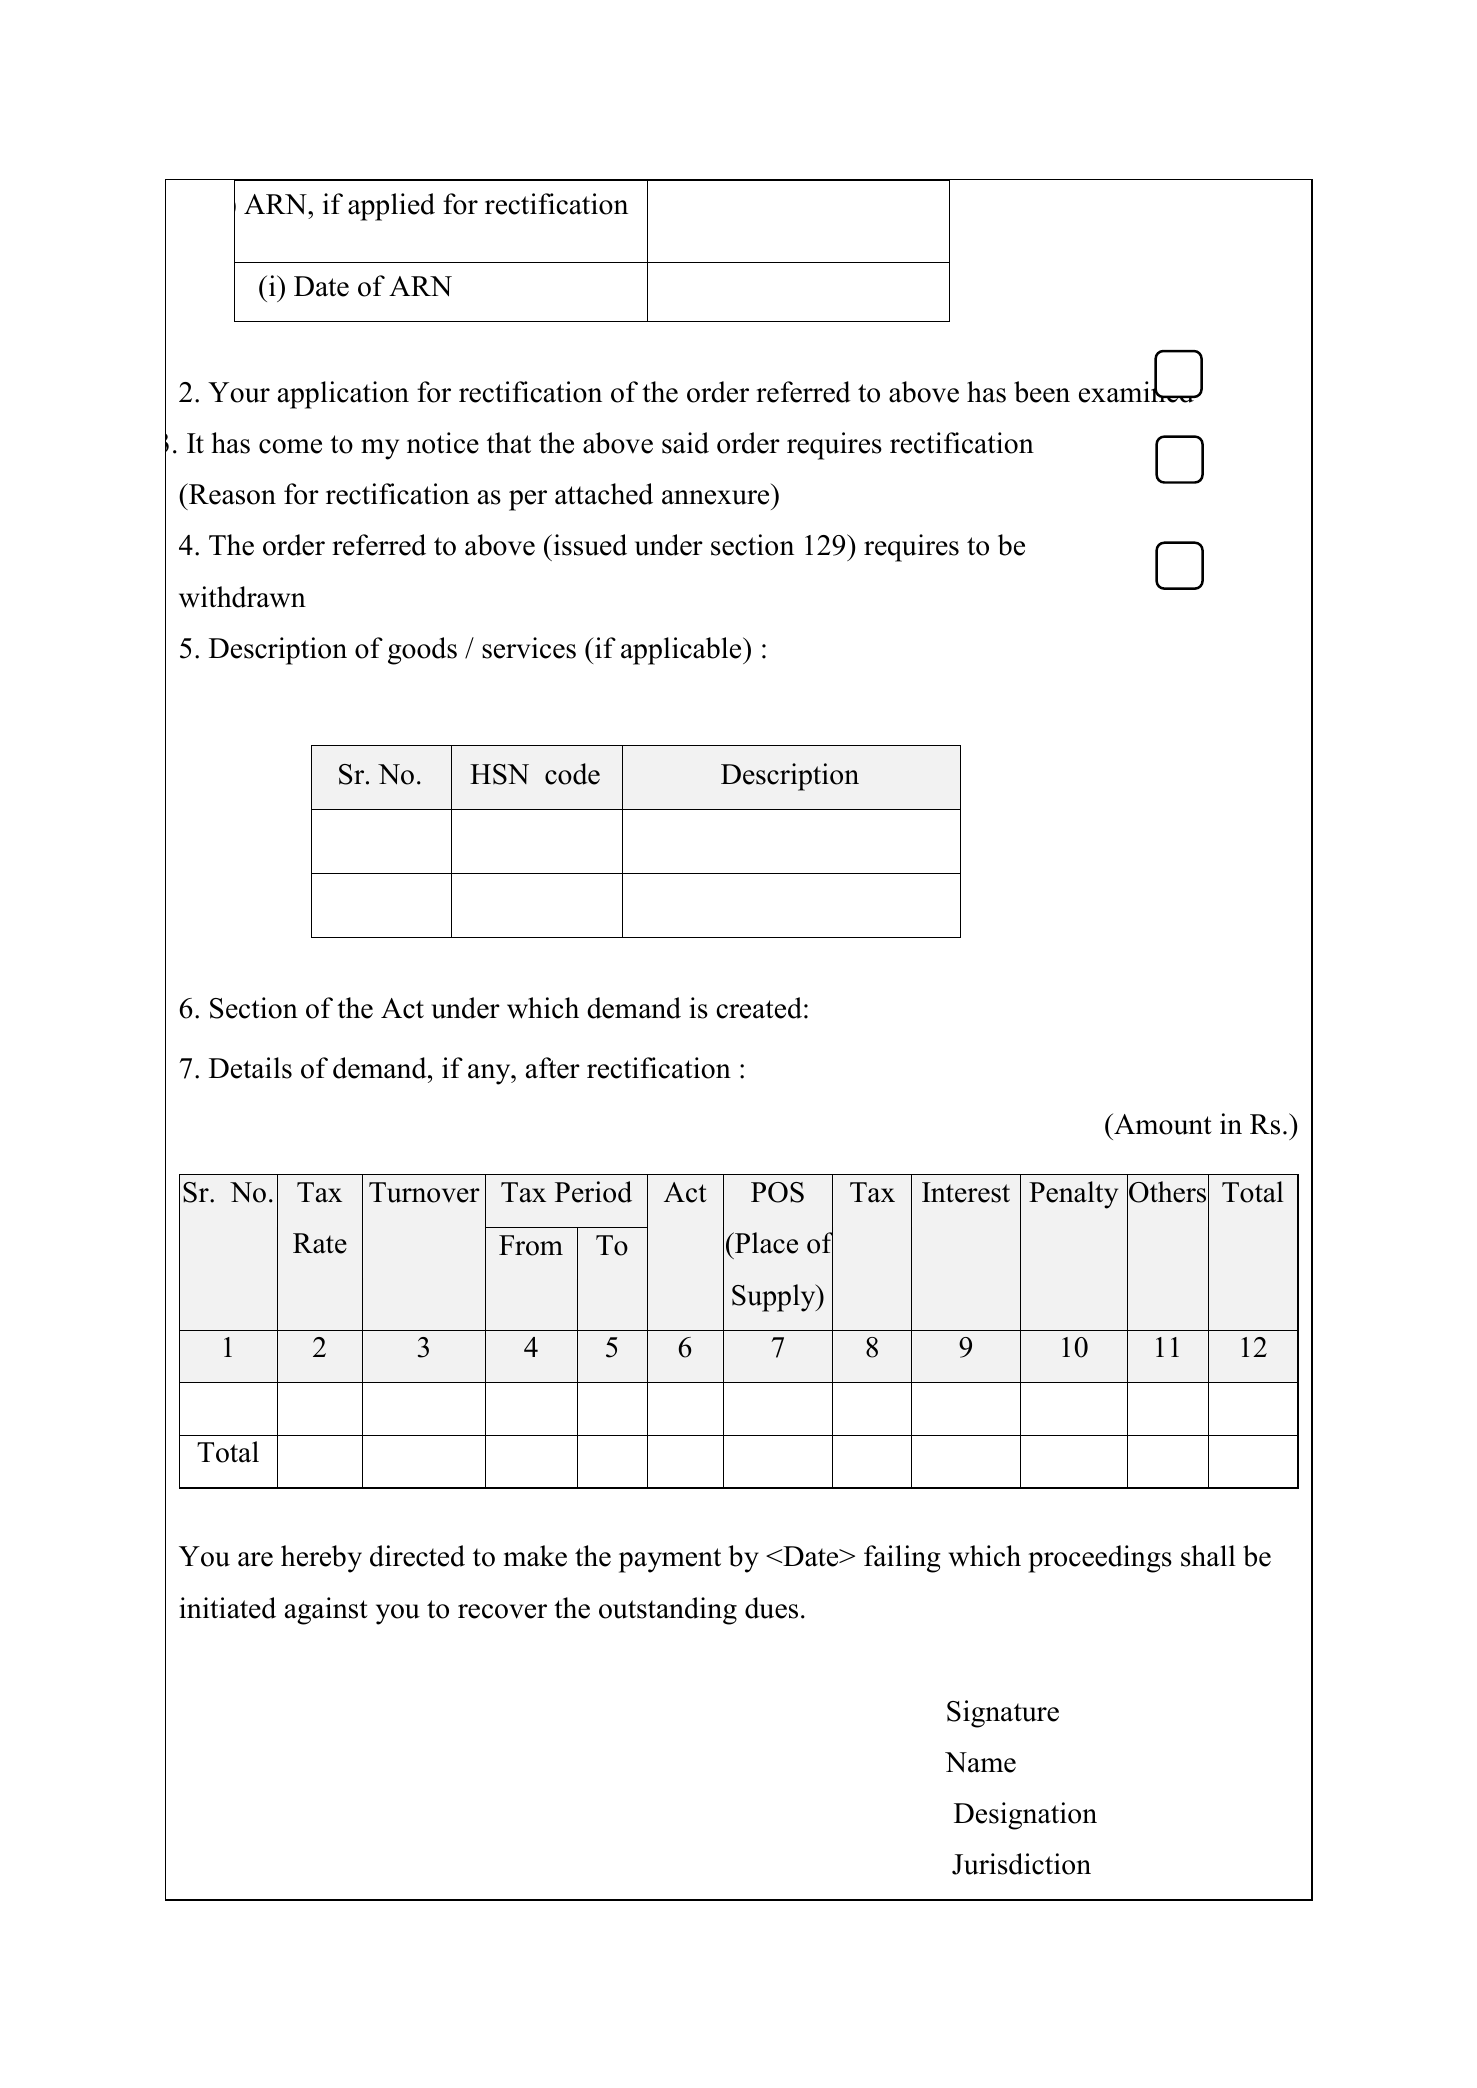 This document has height=2088, width=1477. What do you see at coordinates (759, 1008) in the document?
I see `created` at bounding box center [759, 1008].
